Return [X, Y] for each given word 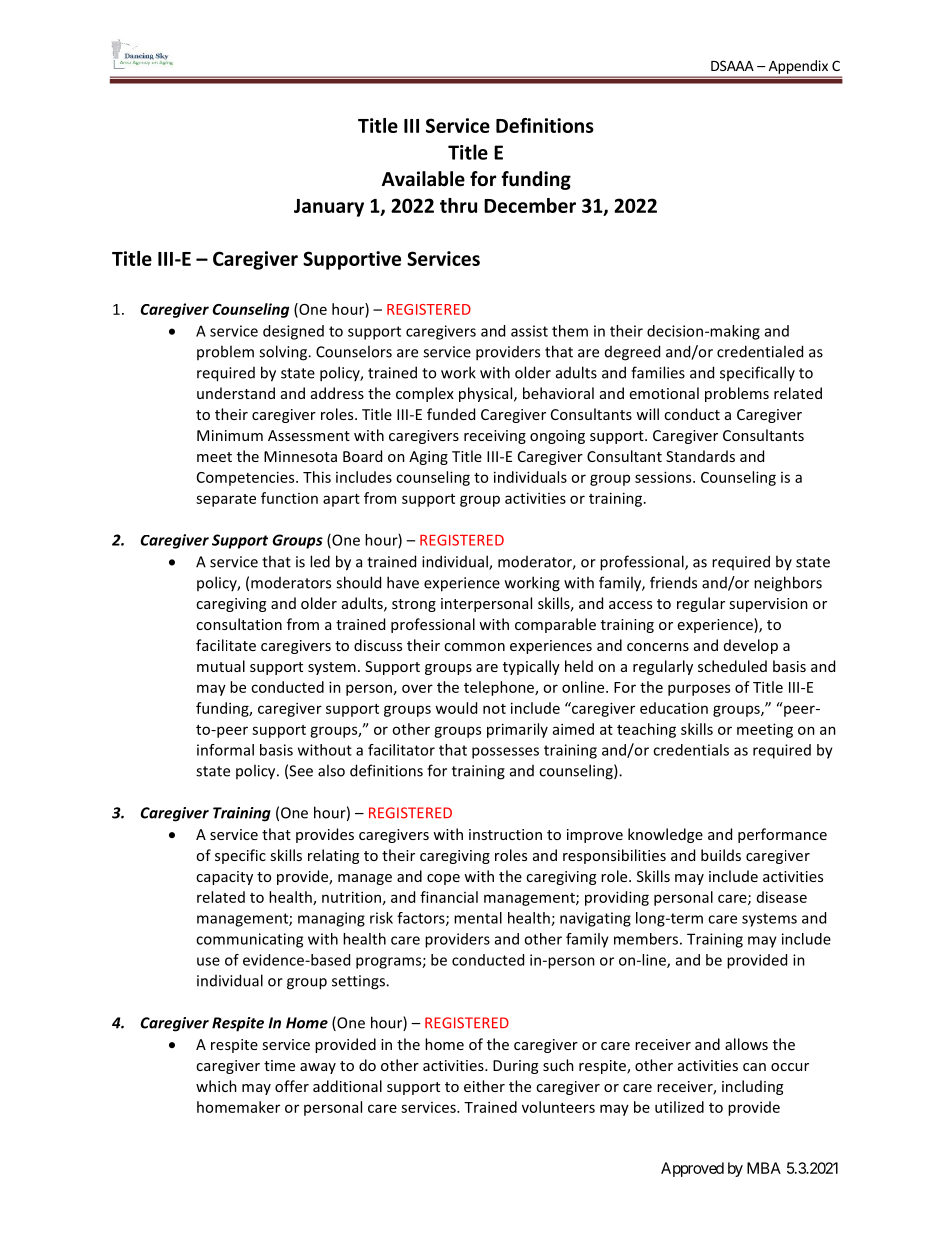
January [329, 208]
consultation [239, 624]
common [474, 647]
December [530, 205]
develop [751, 646]
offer [292, 1086]
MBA [764, 1168]
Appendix [798, 67]
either [484, 1086]
